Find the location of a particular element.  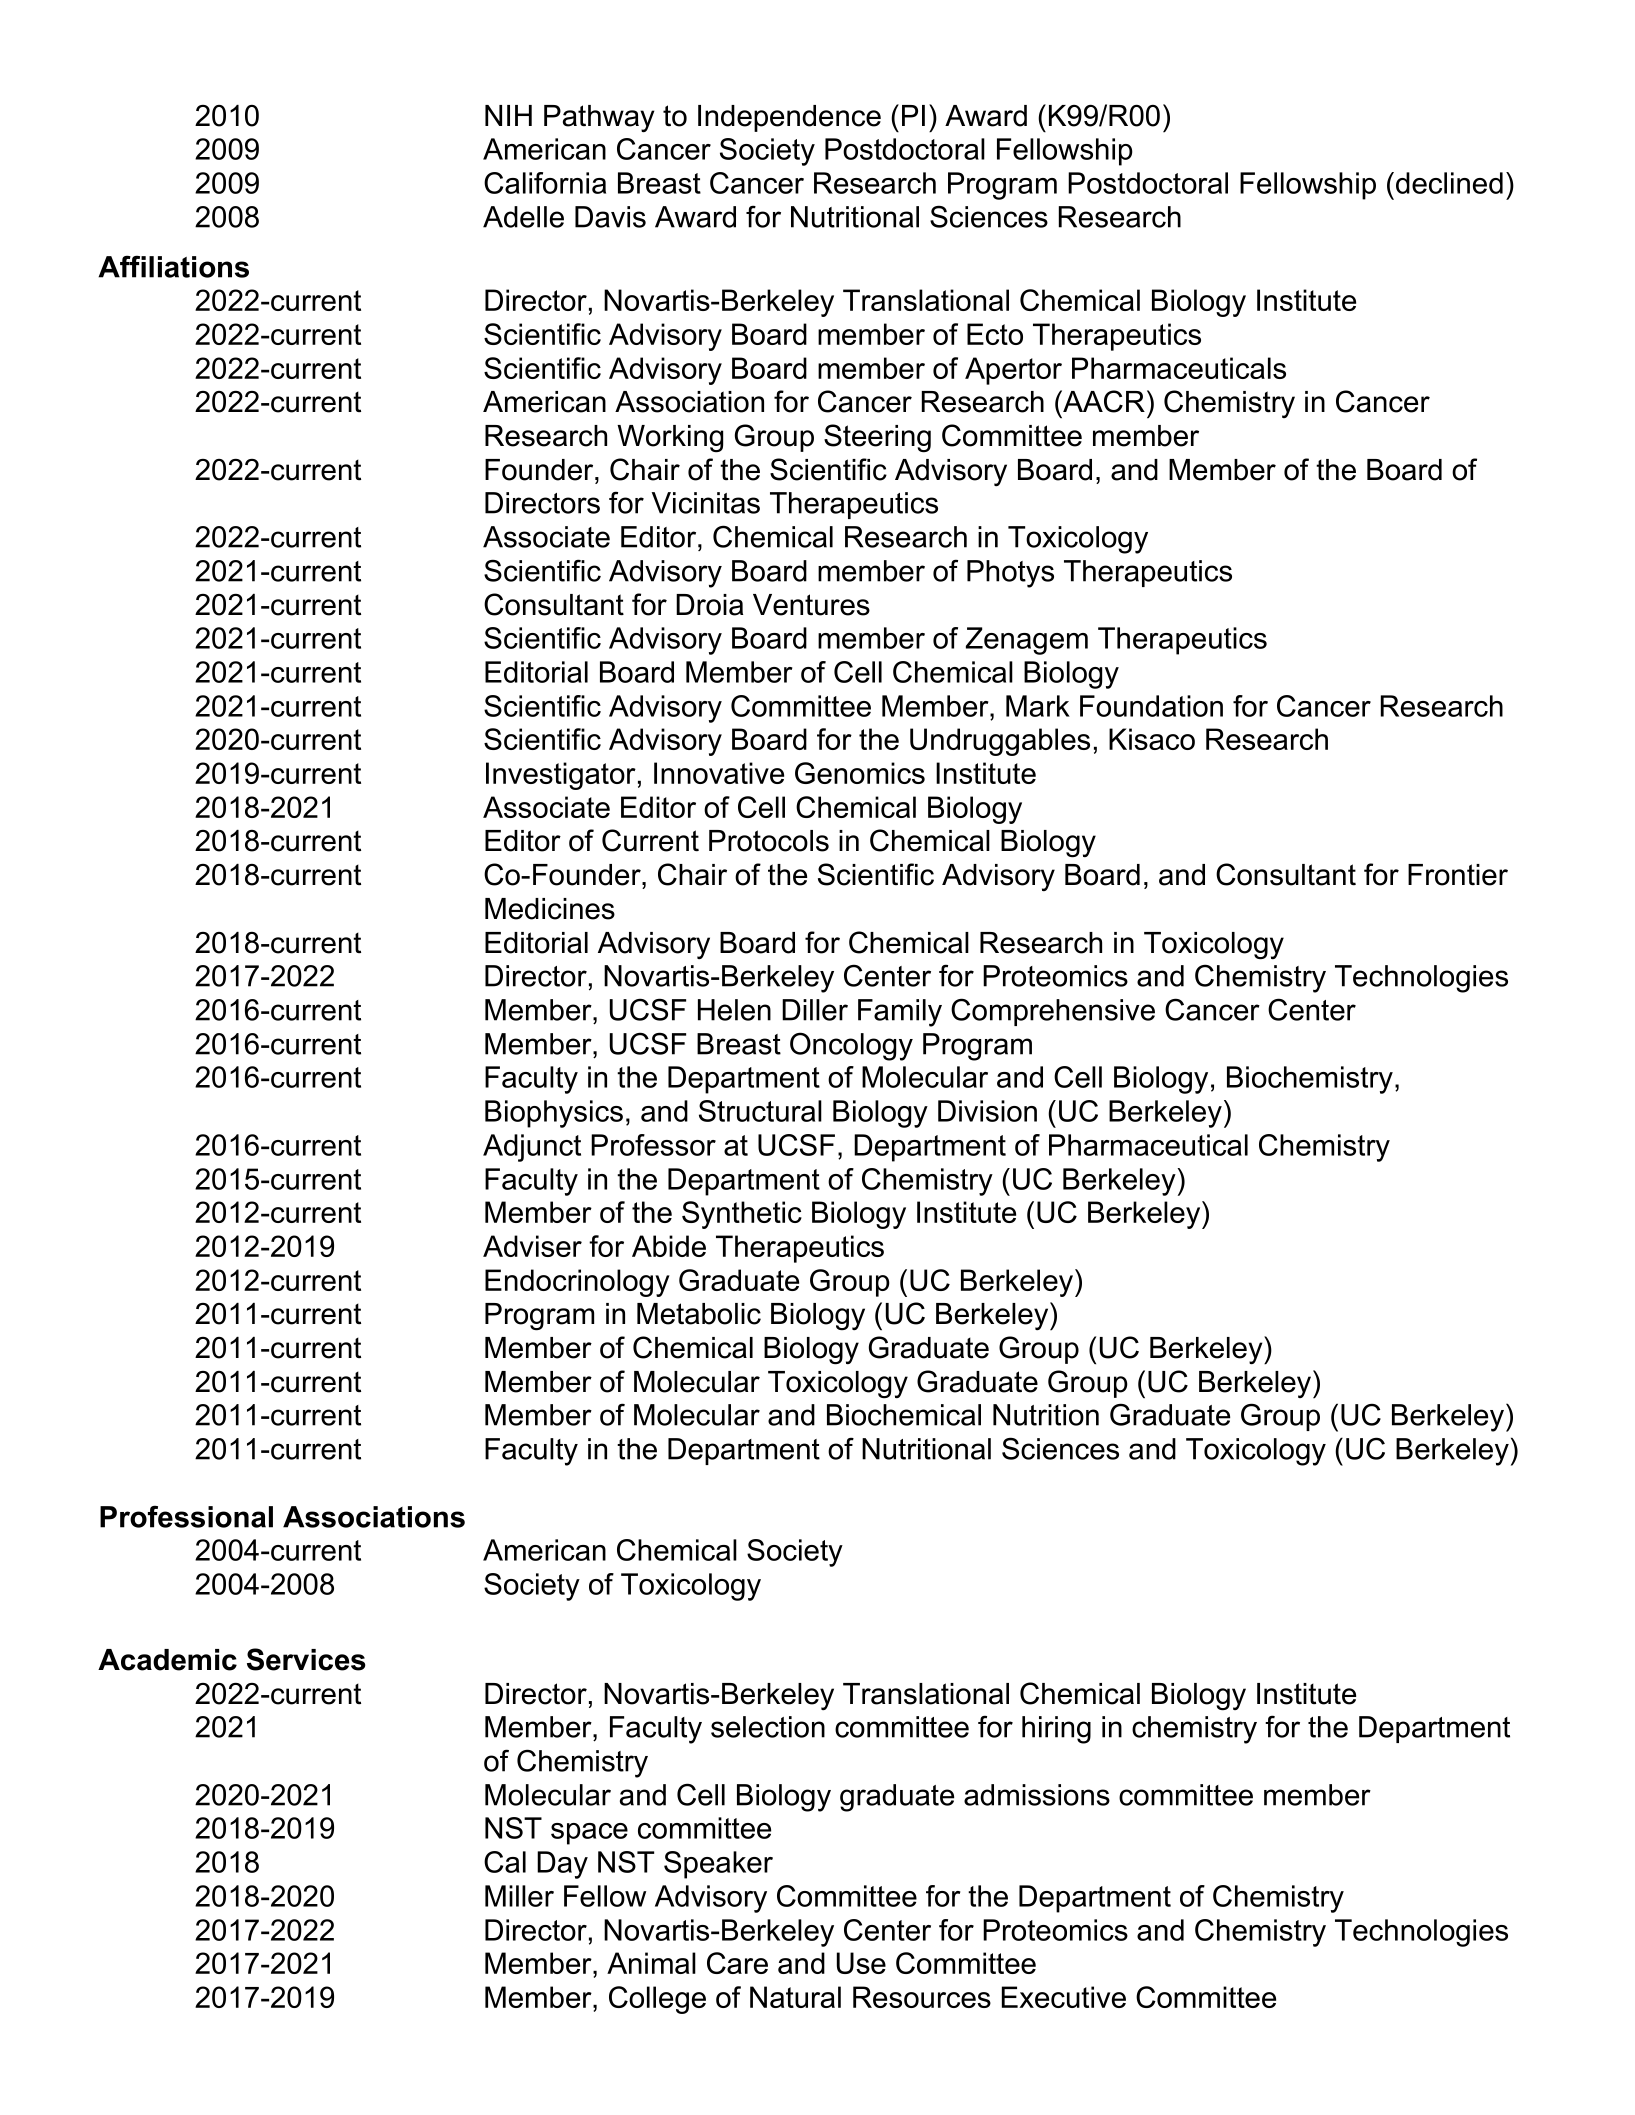

Affiliations is located at coordinates (173, 266).
